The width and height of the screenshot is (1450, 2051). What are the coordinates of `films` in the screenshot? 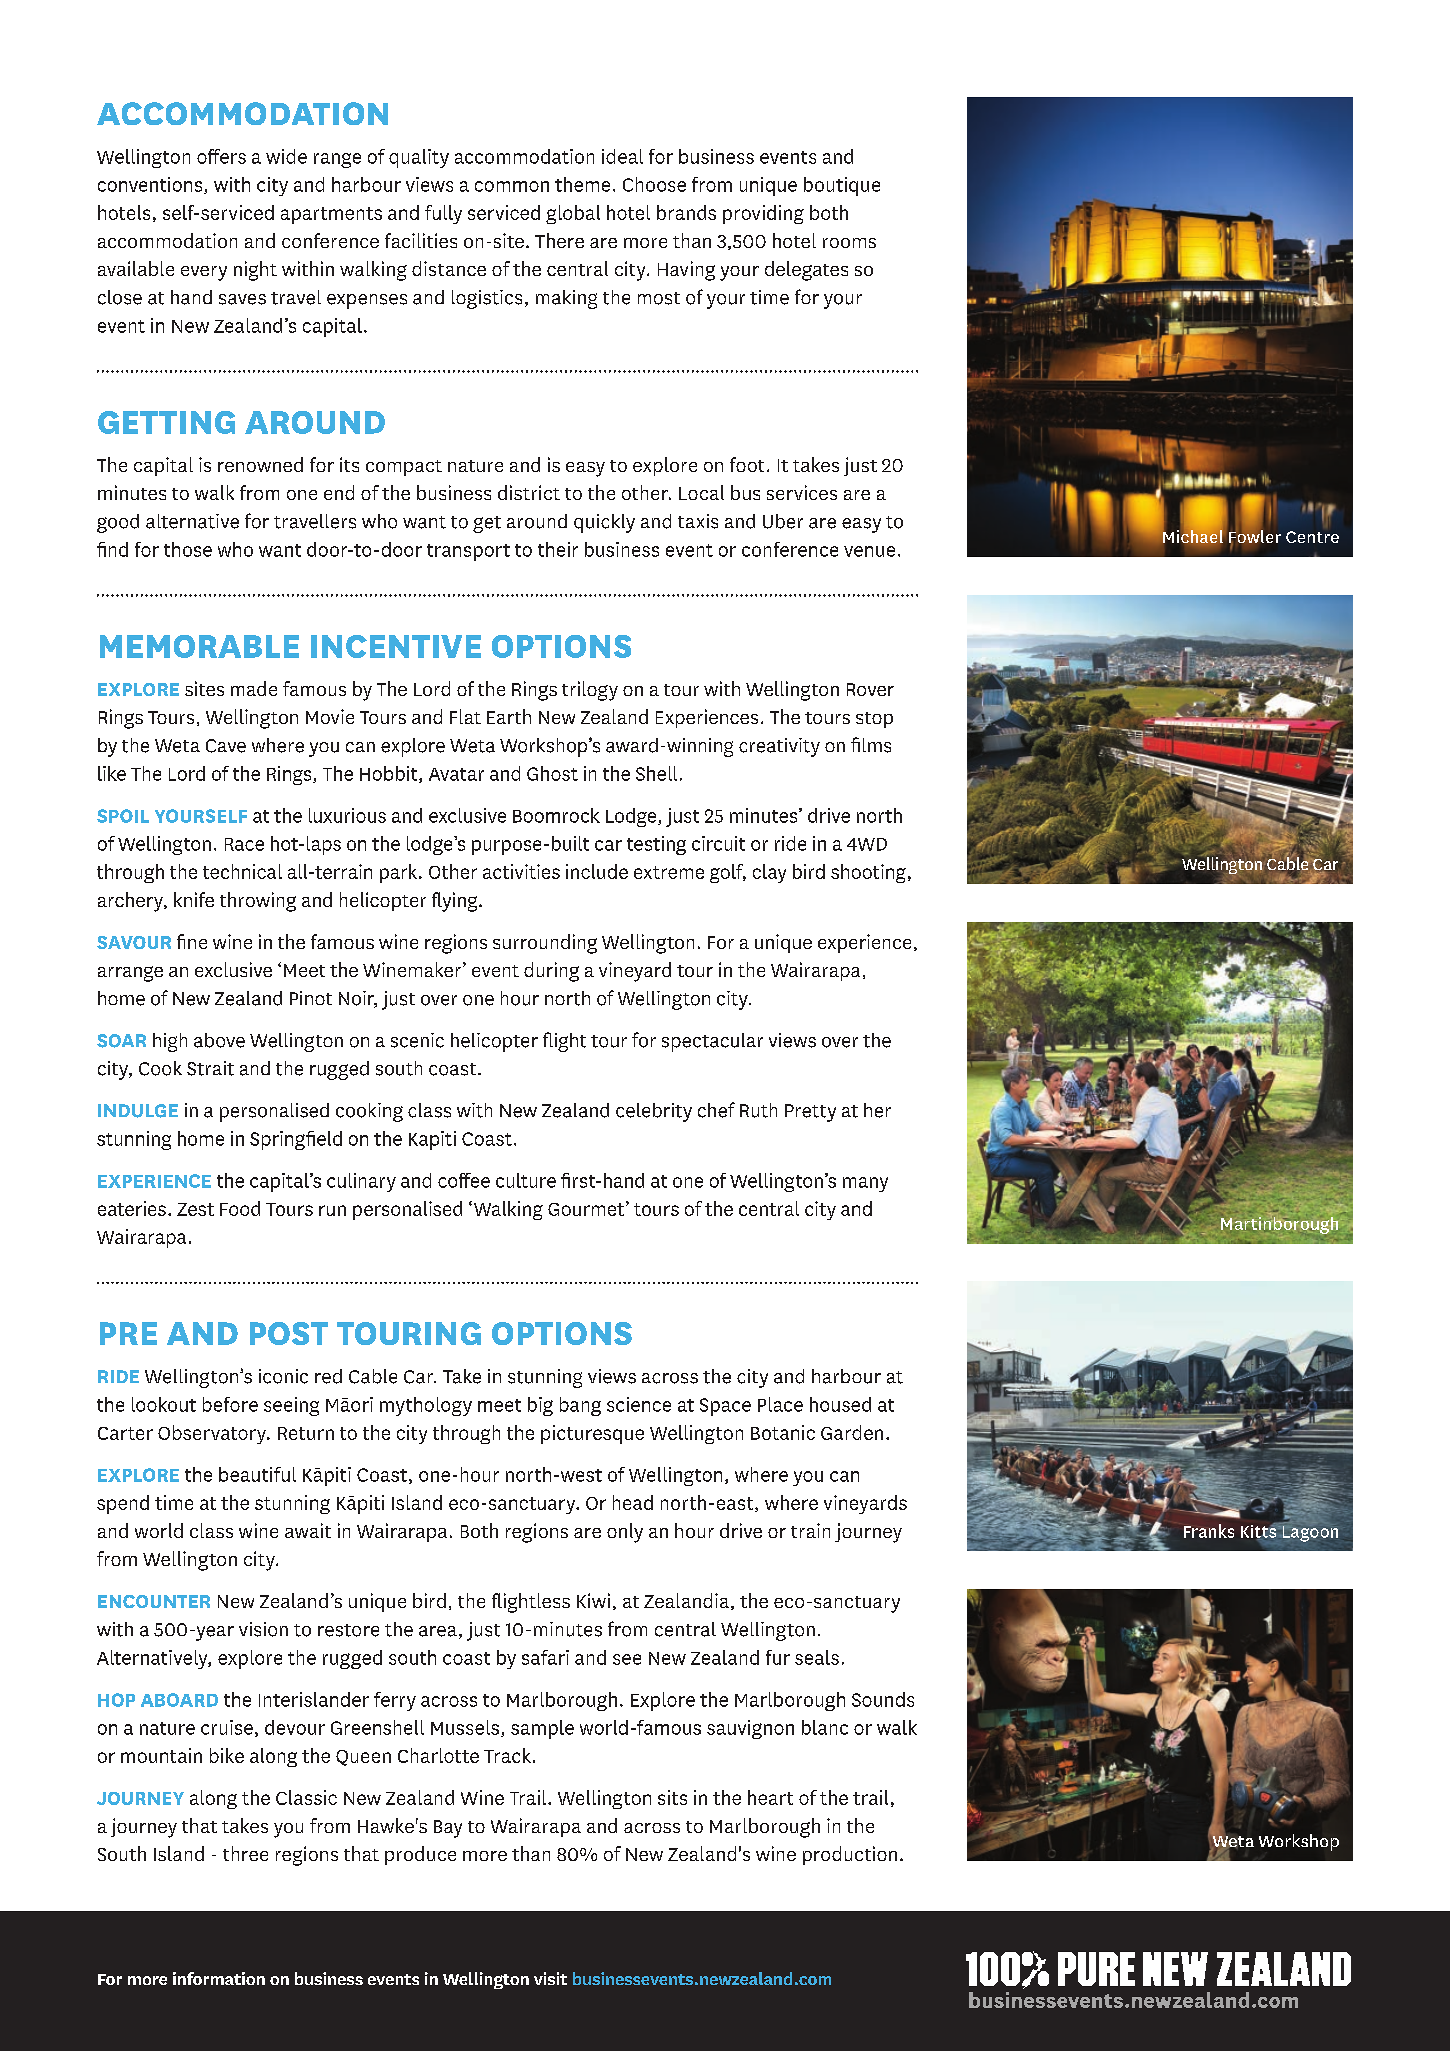 It's located at (871, 745).
